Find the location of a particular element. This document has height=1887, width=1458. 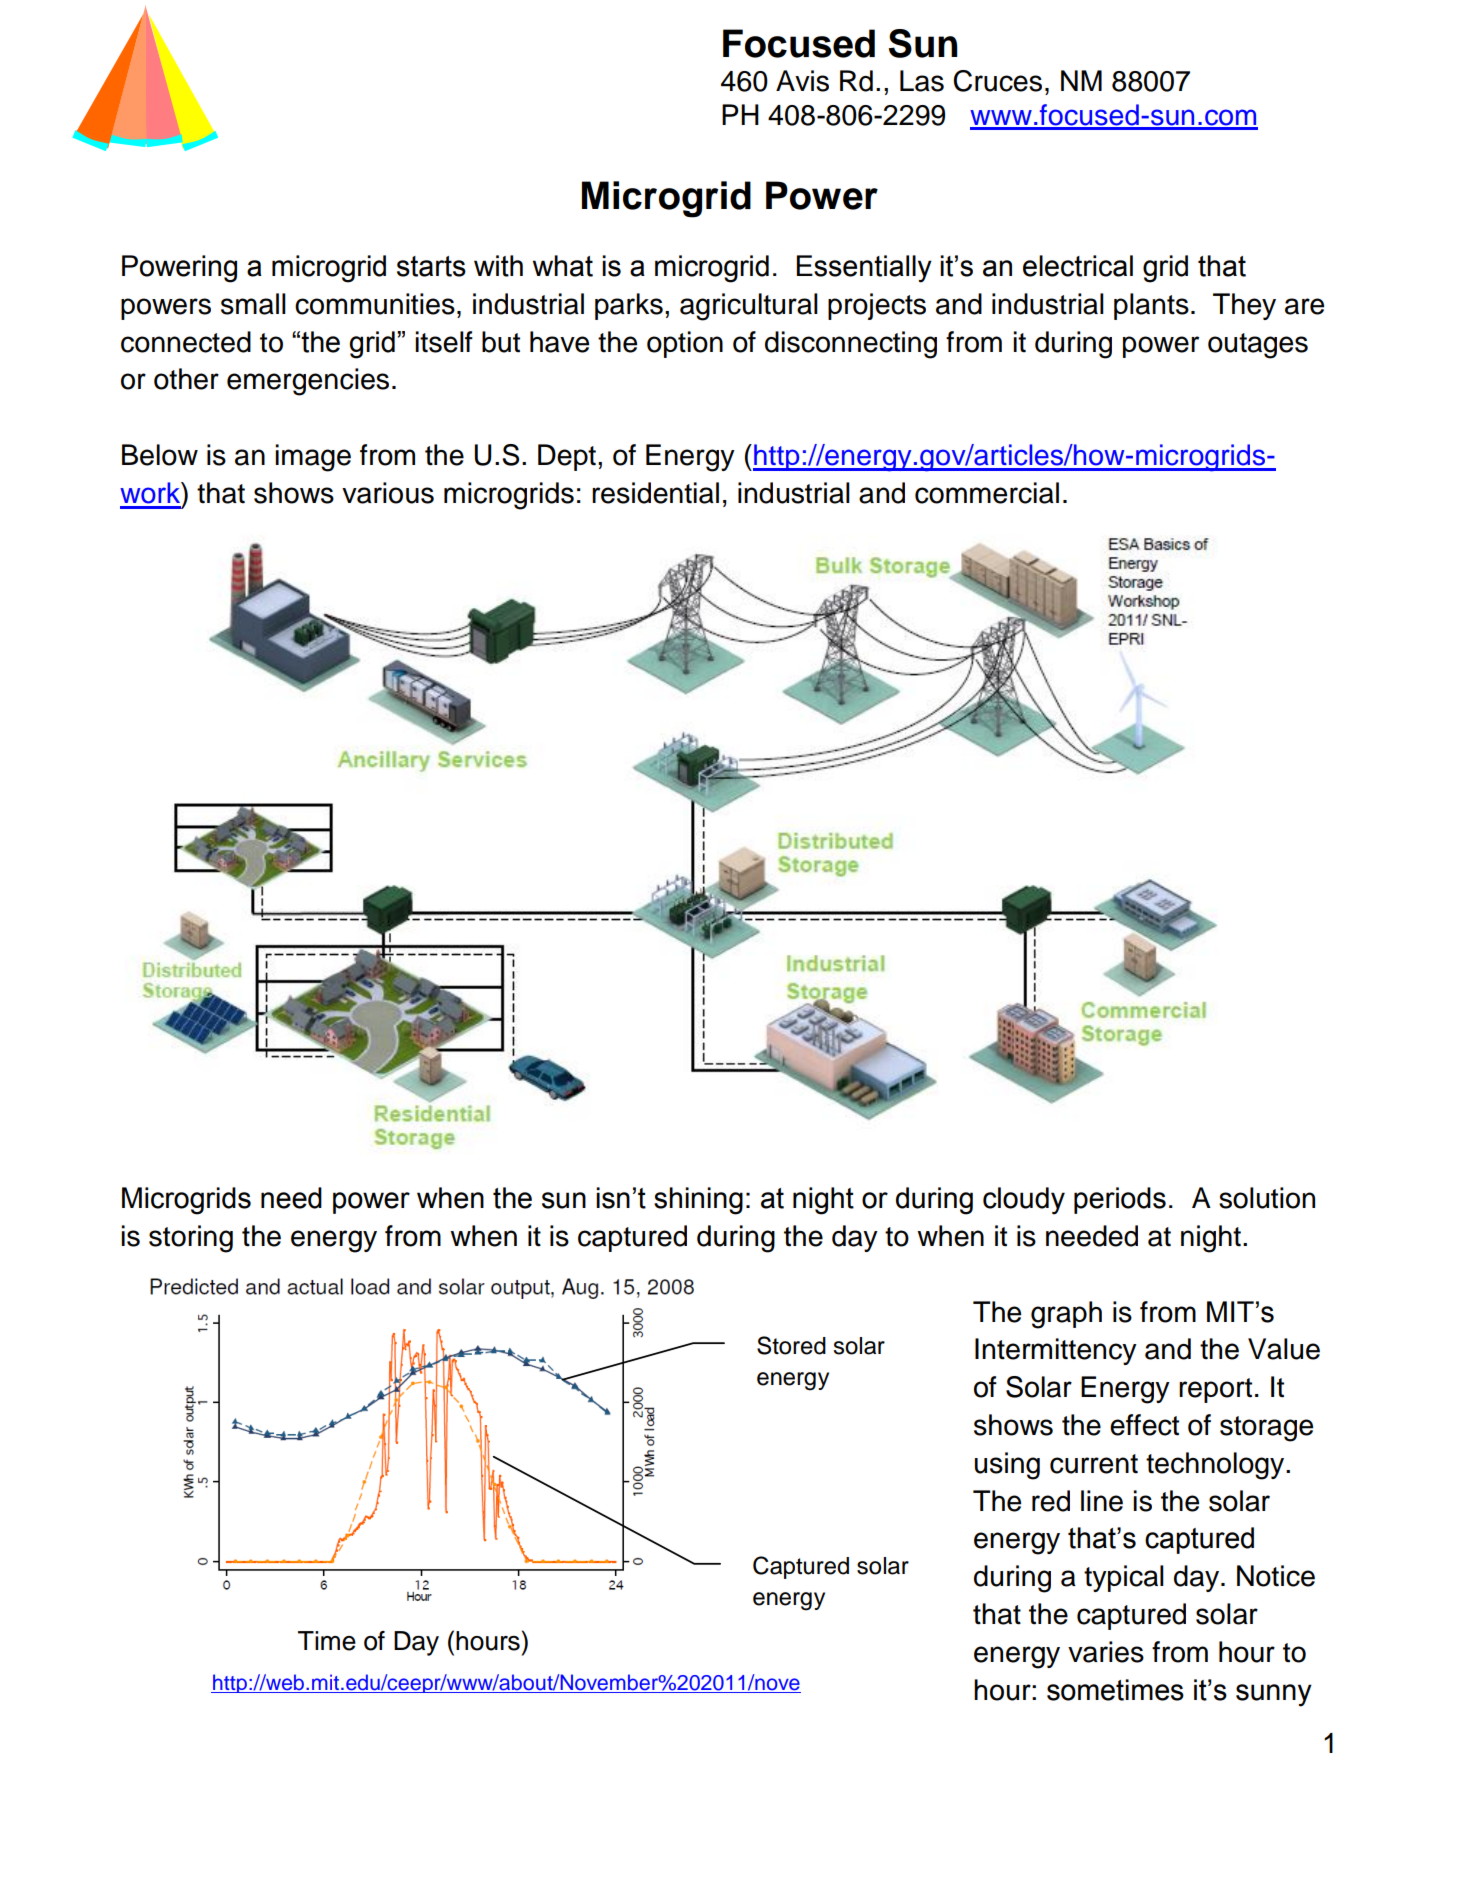

report is located at coordinates (1215, 1390).
